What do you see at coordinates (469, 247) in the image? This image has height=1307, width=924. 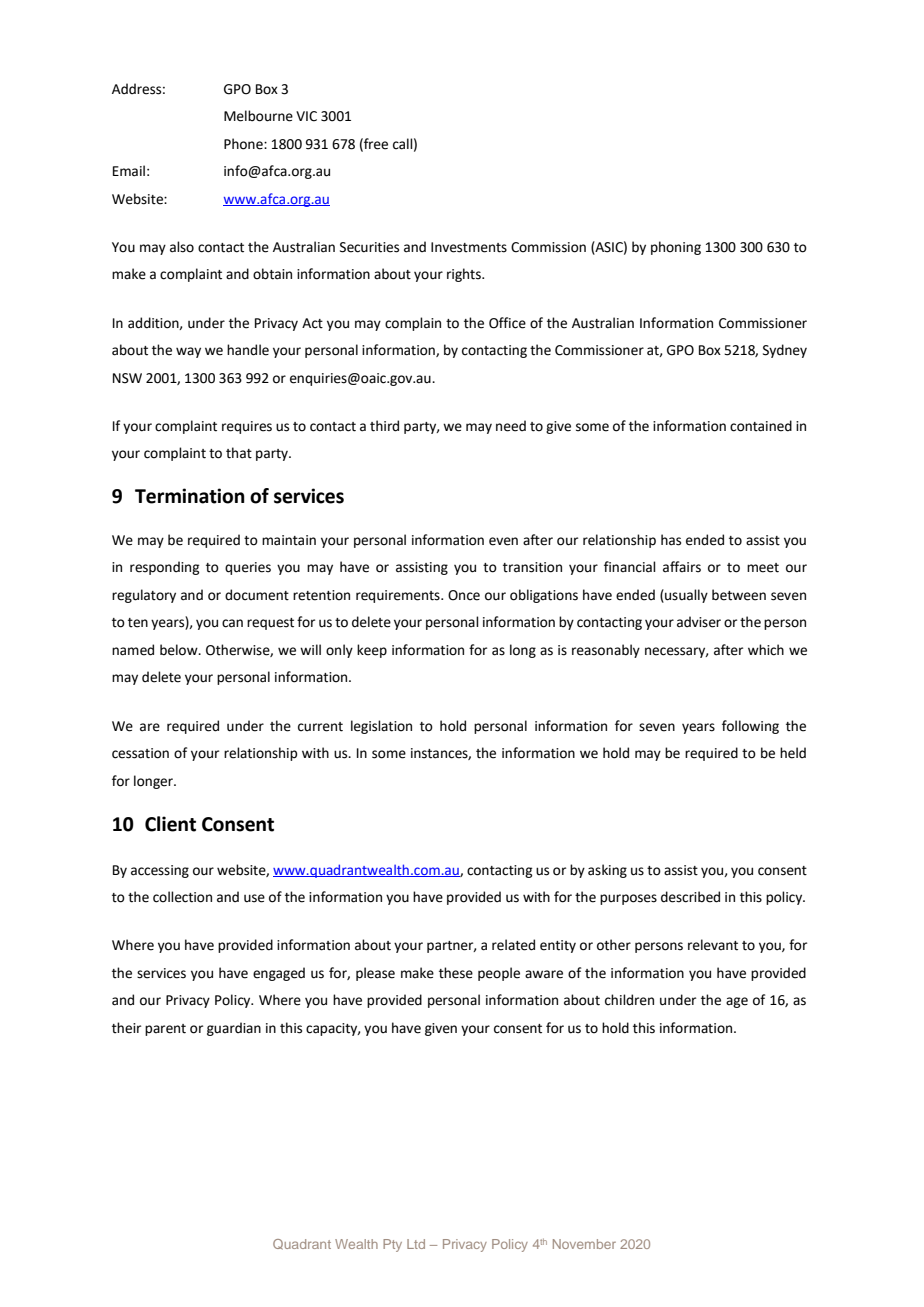 I see `Investments` at bounding box center [469, 247].
